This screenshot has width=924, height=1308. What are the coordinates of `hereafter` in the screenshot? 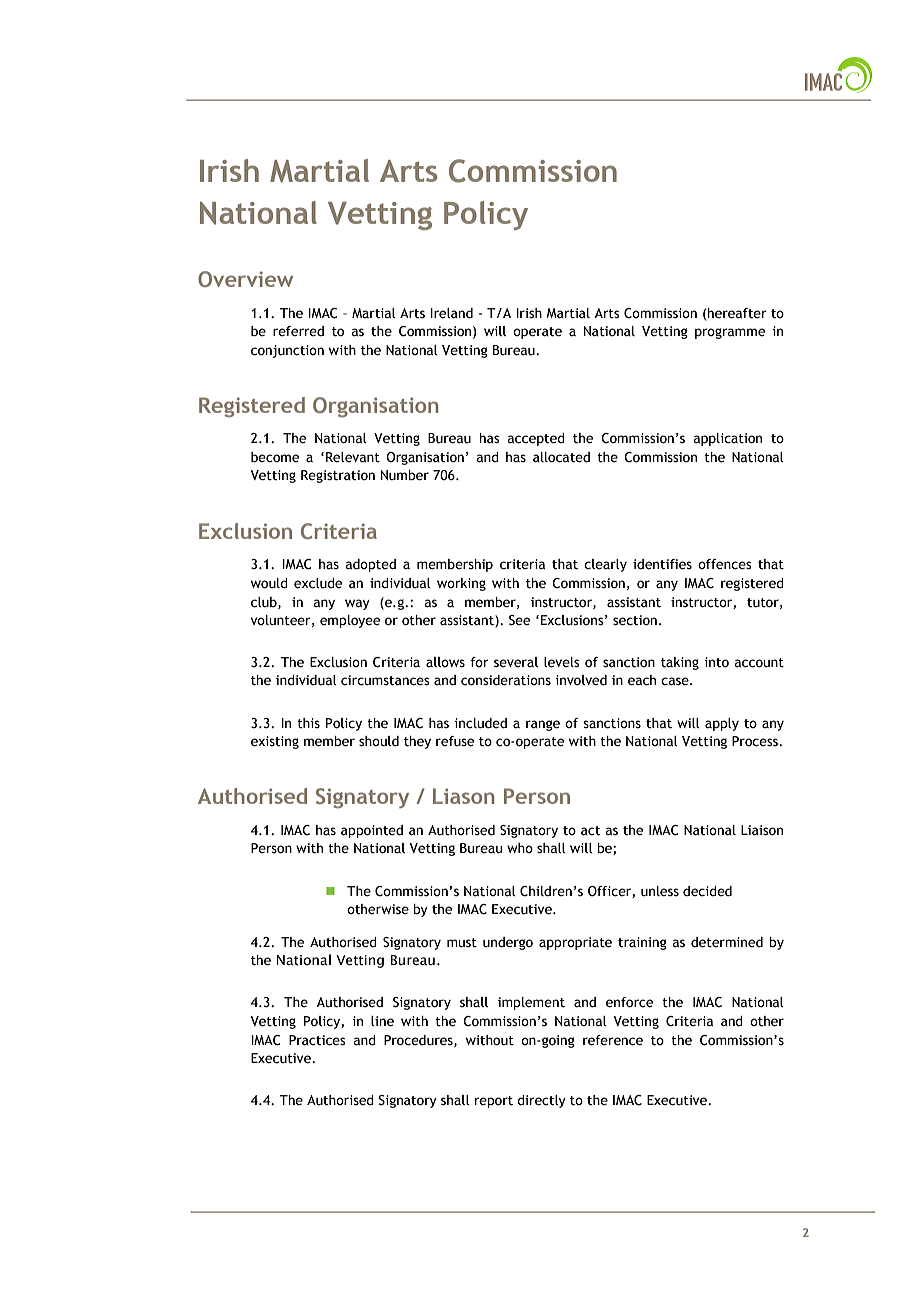 It's located at (737, 313).
